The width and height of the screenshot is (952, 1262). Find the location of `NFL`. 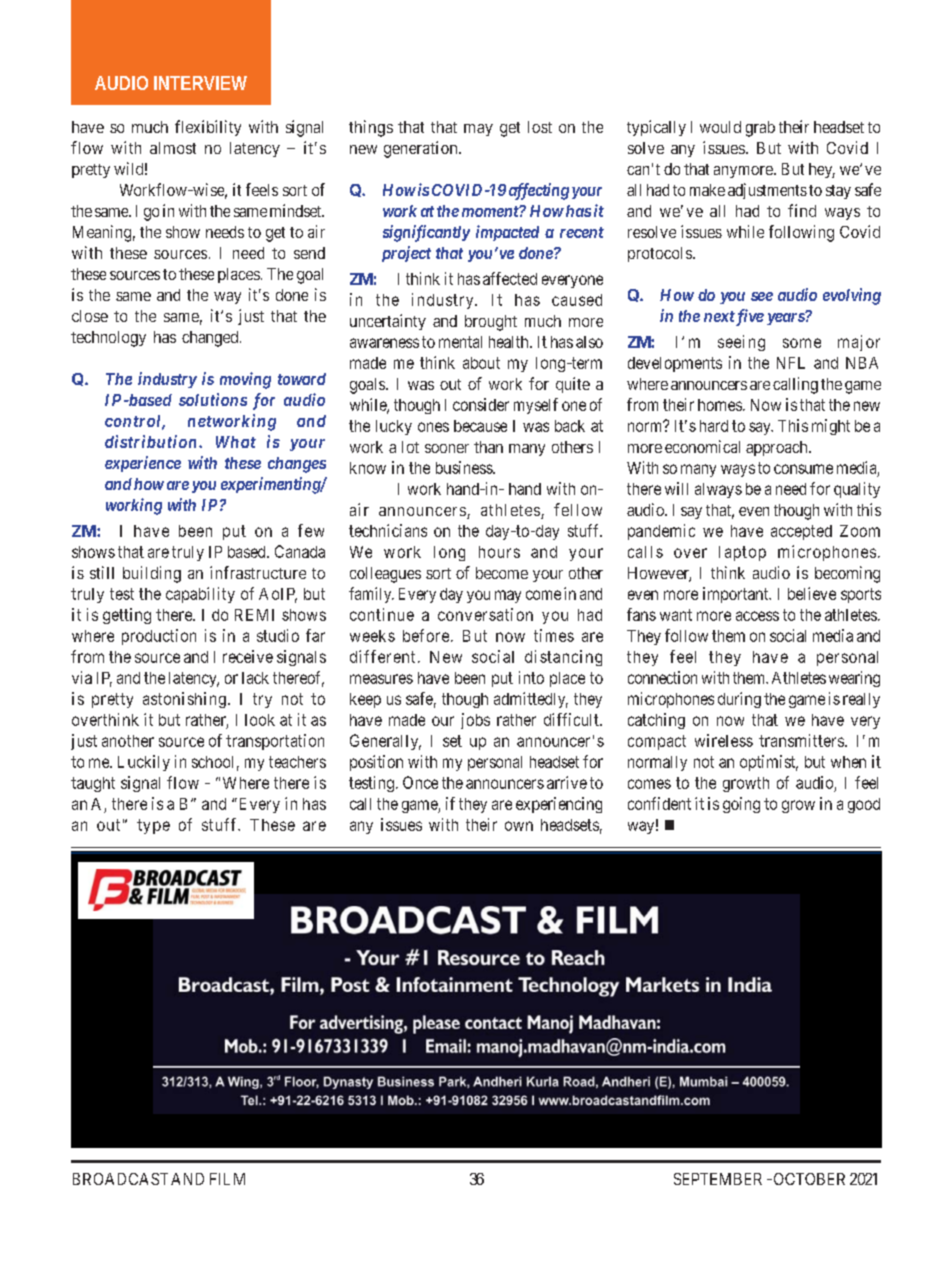

NFL is located at coordinates (791, 363).
